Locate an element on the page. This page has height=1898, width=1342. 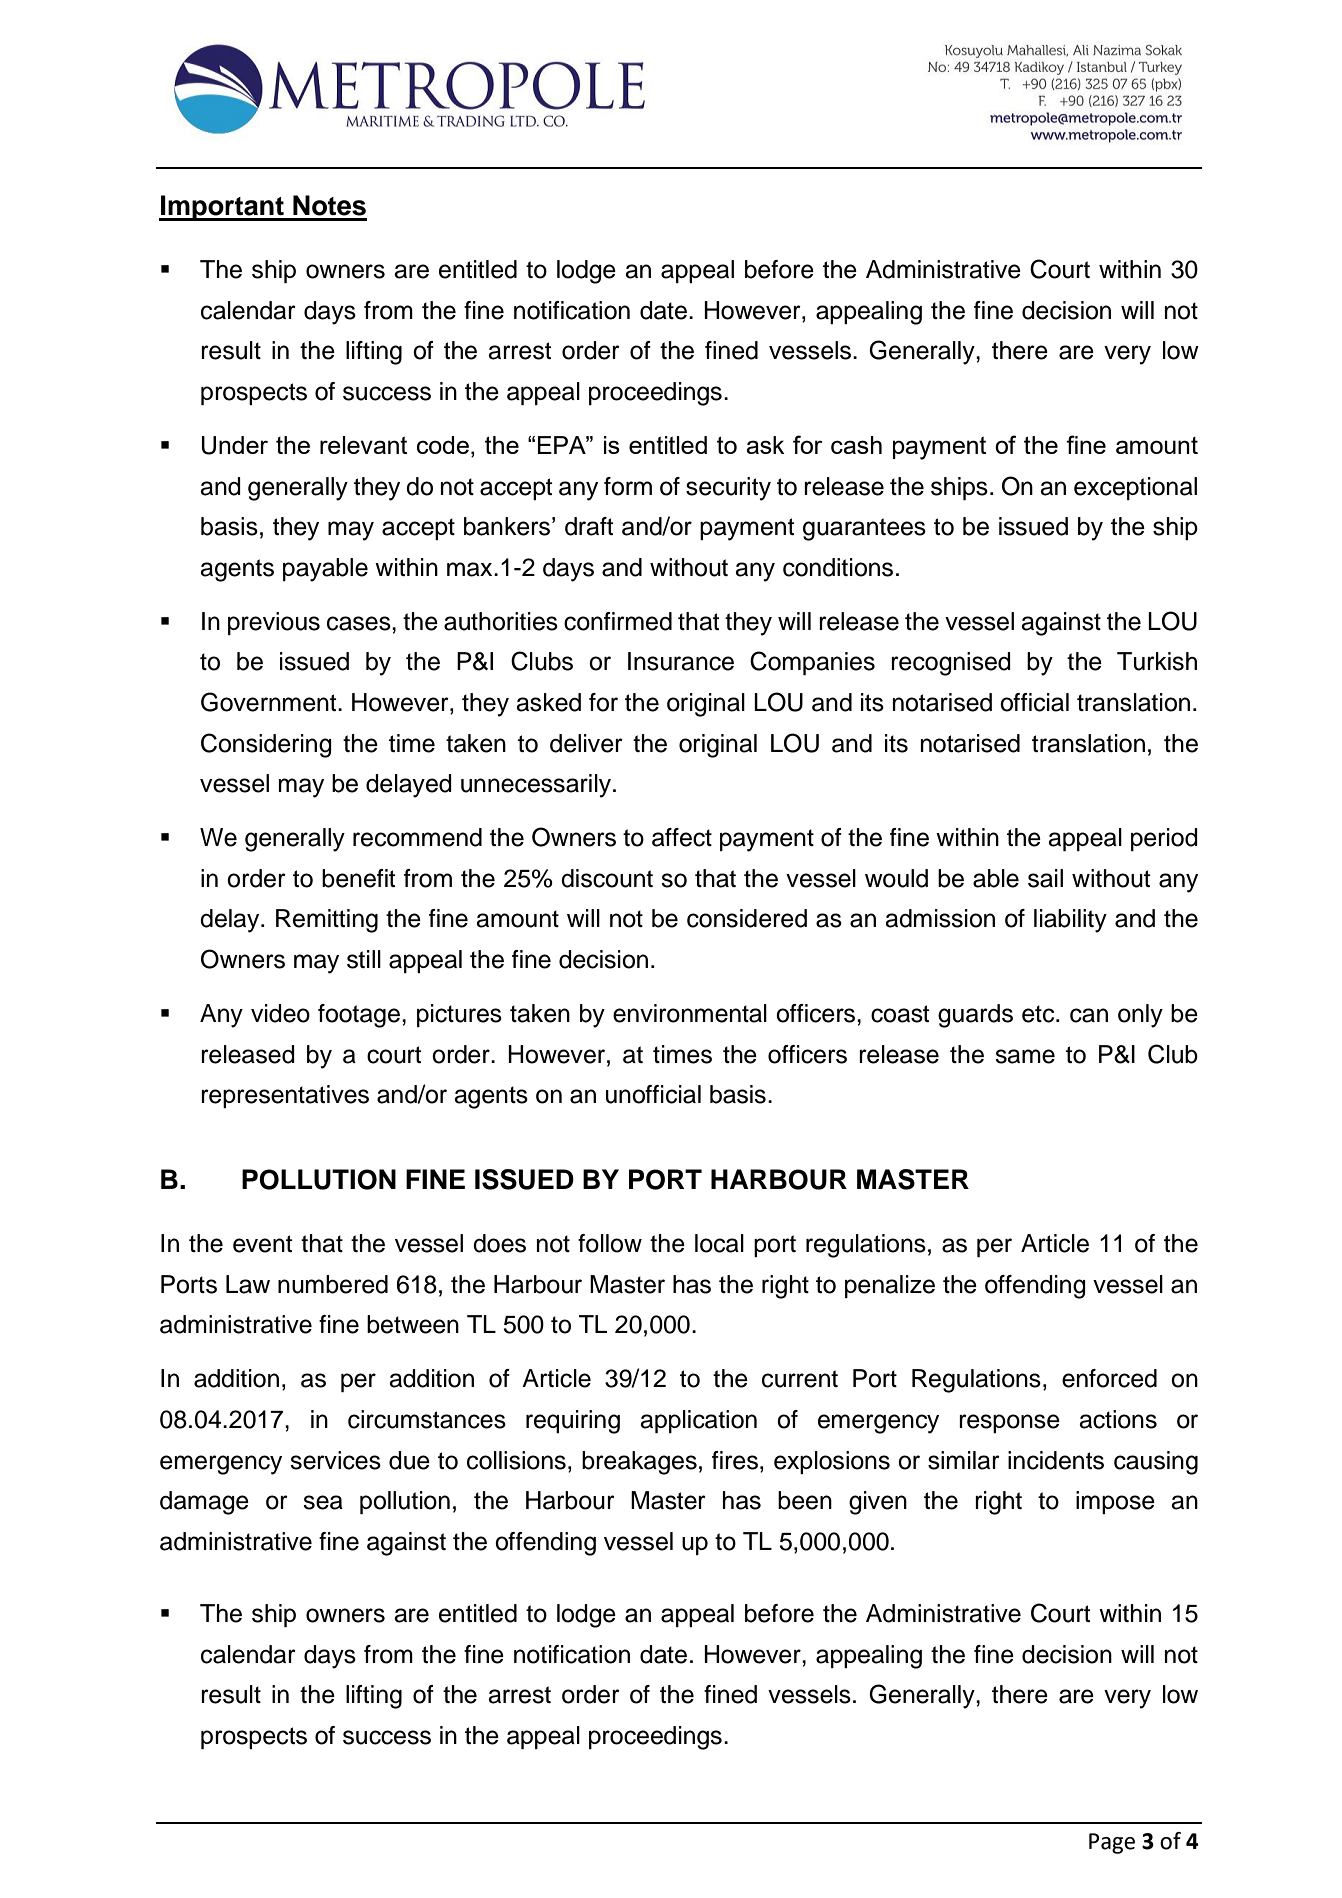
Page is located at coordinates (1112, 1843).
